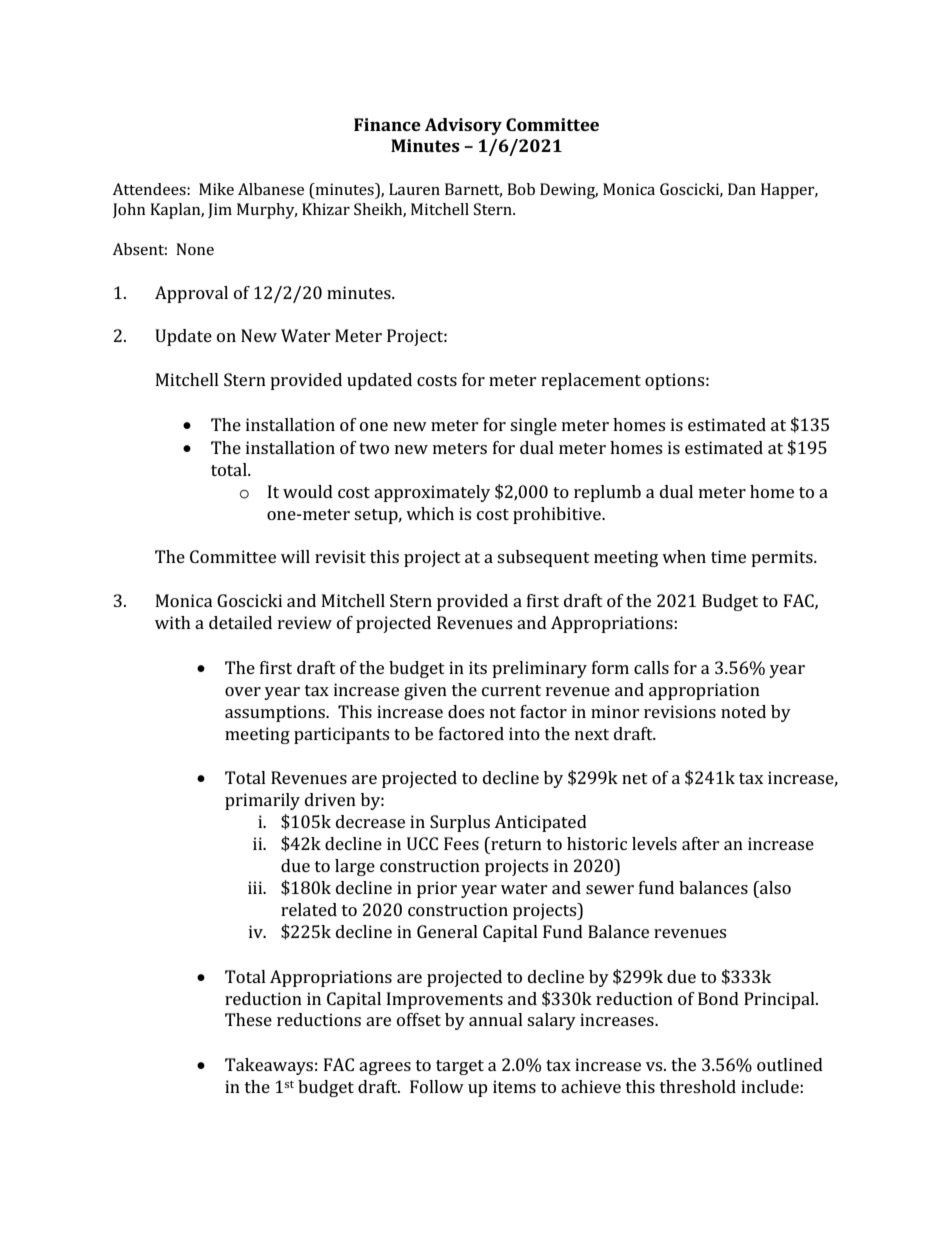 The height and width of the screenshot is (1233, 952). What do you see at coordinates (591, 381) in the screenshot?
I see `replacement` at bounding box center [591, 381].
